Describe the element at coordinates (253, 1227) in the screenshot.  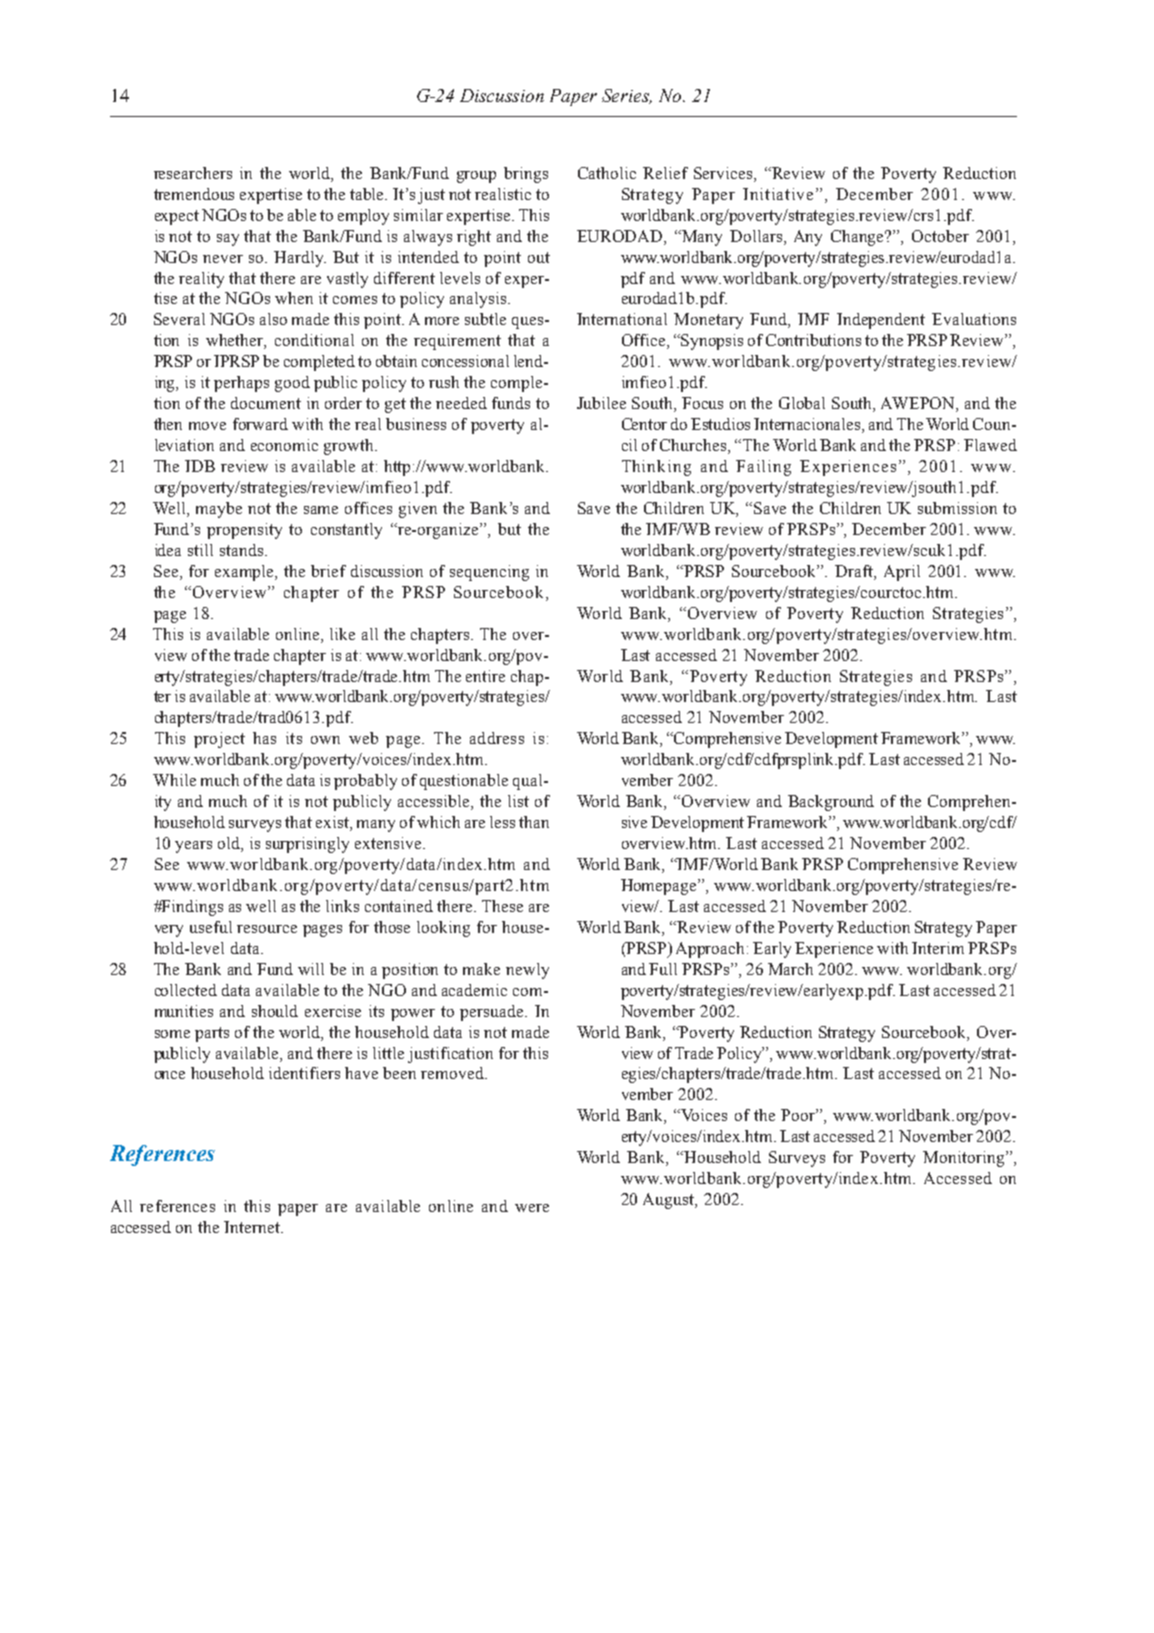
I see `Internet` at that location.
